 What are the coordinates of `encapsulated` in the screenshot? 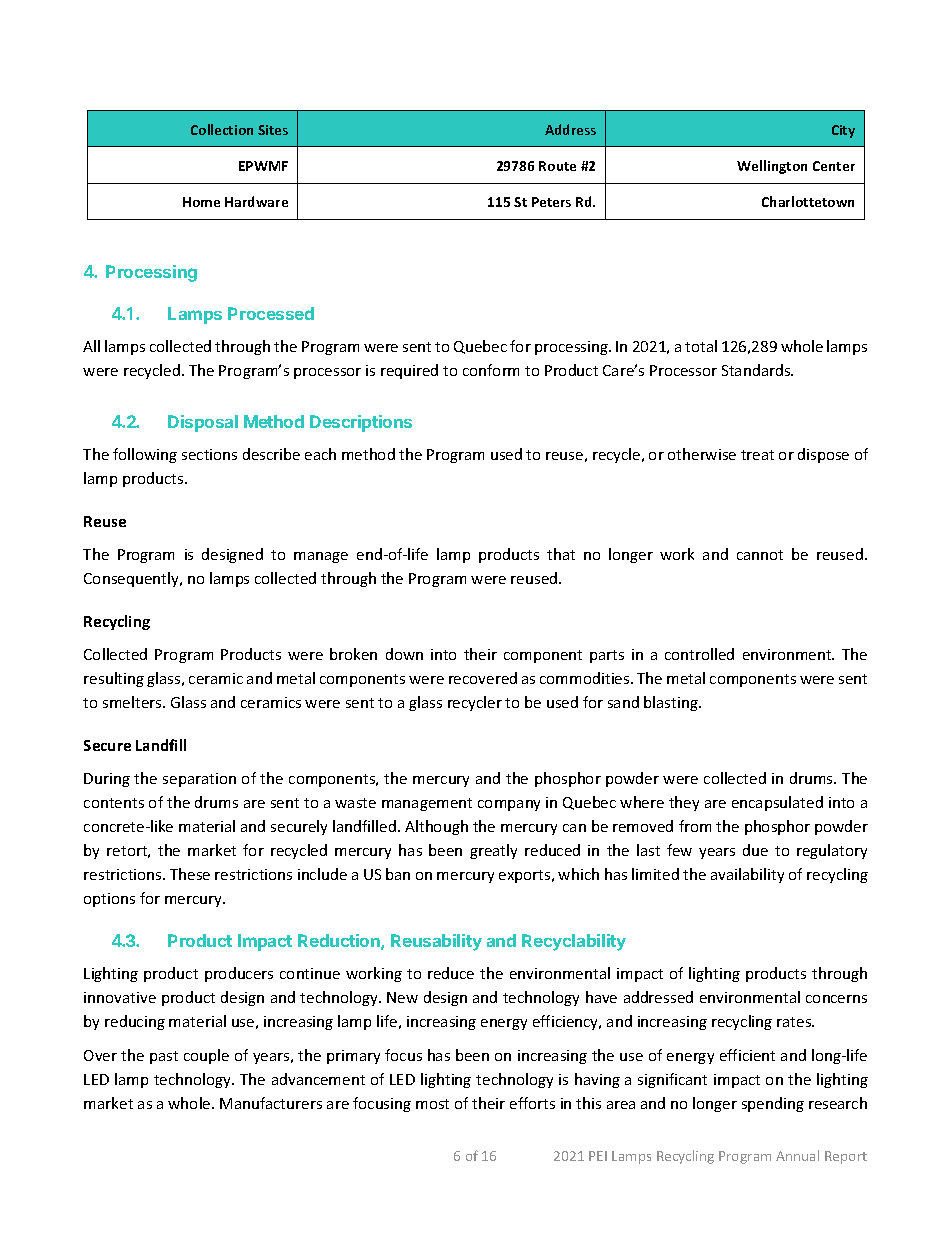 It's located at (777, 803).
